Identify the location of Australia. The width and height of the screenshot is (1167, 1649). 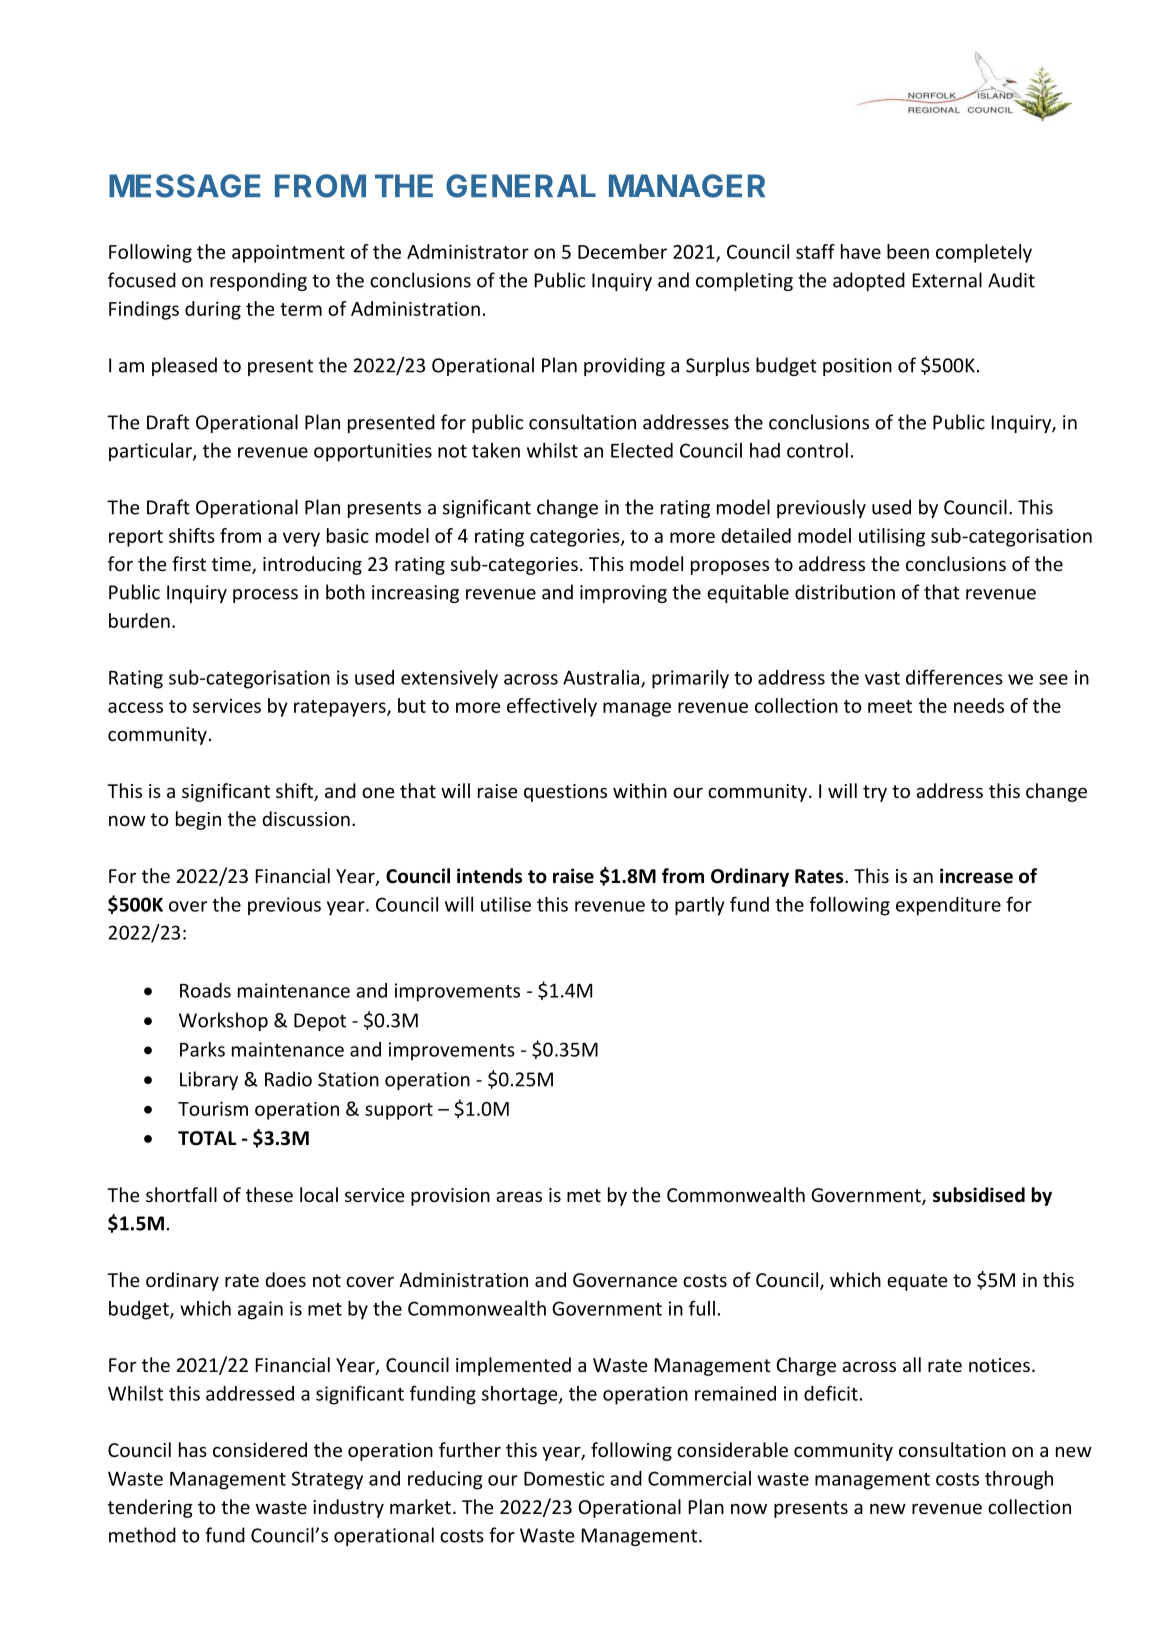
(602, 678).
